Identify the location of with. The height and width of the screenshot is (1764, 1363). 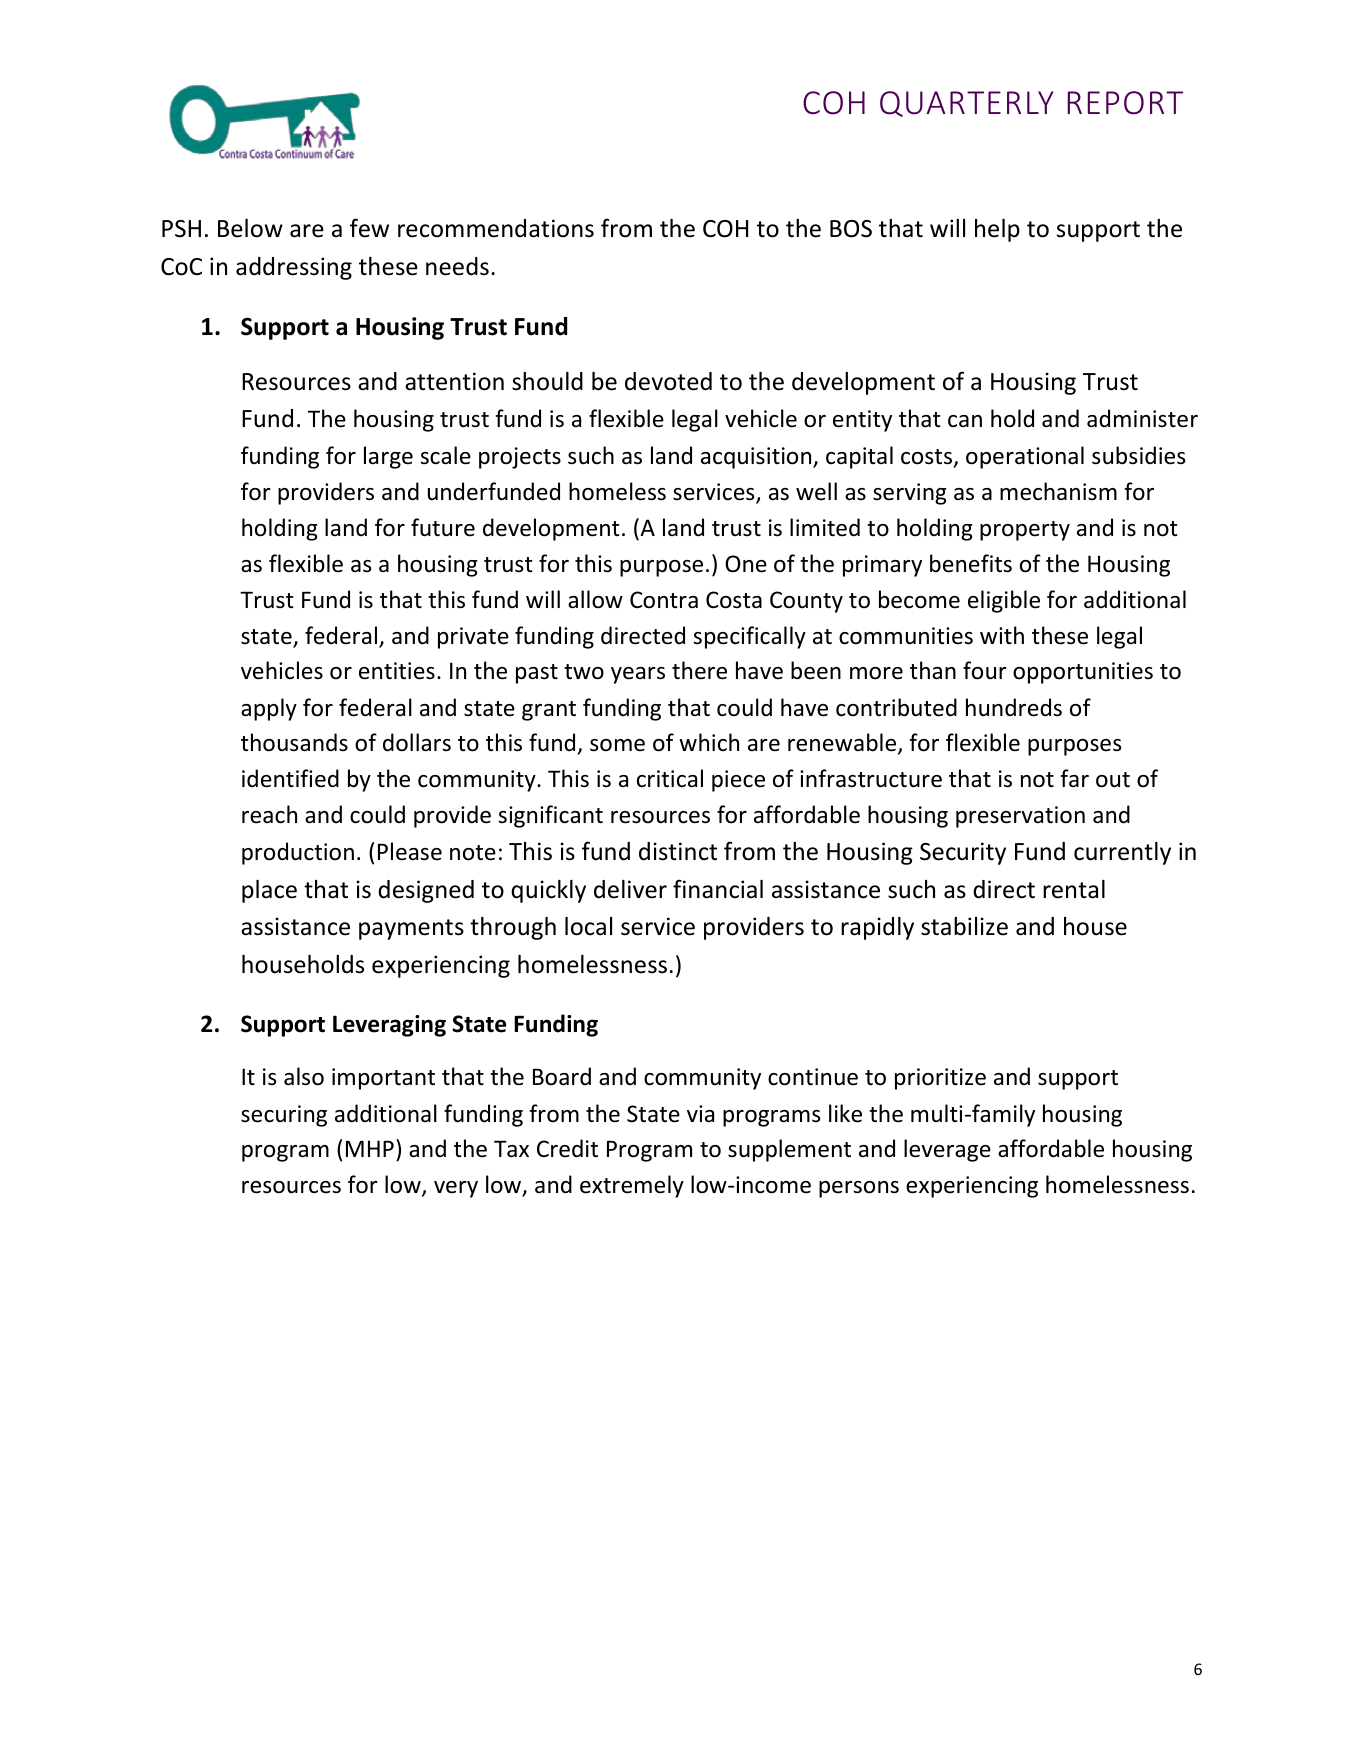
(1002, 635).
